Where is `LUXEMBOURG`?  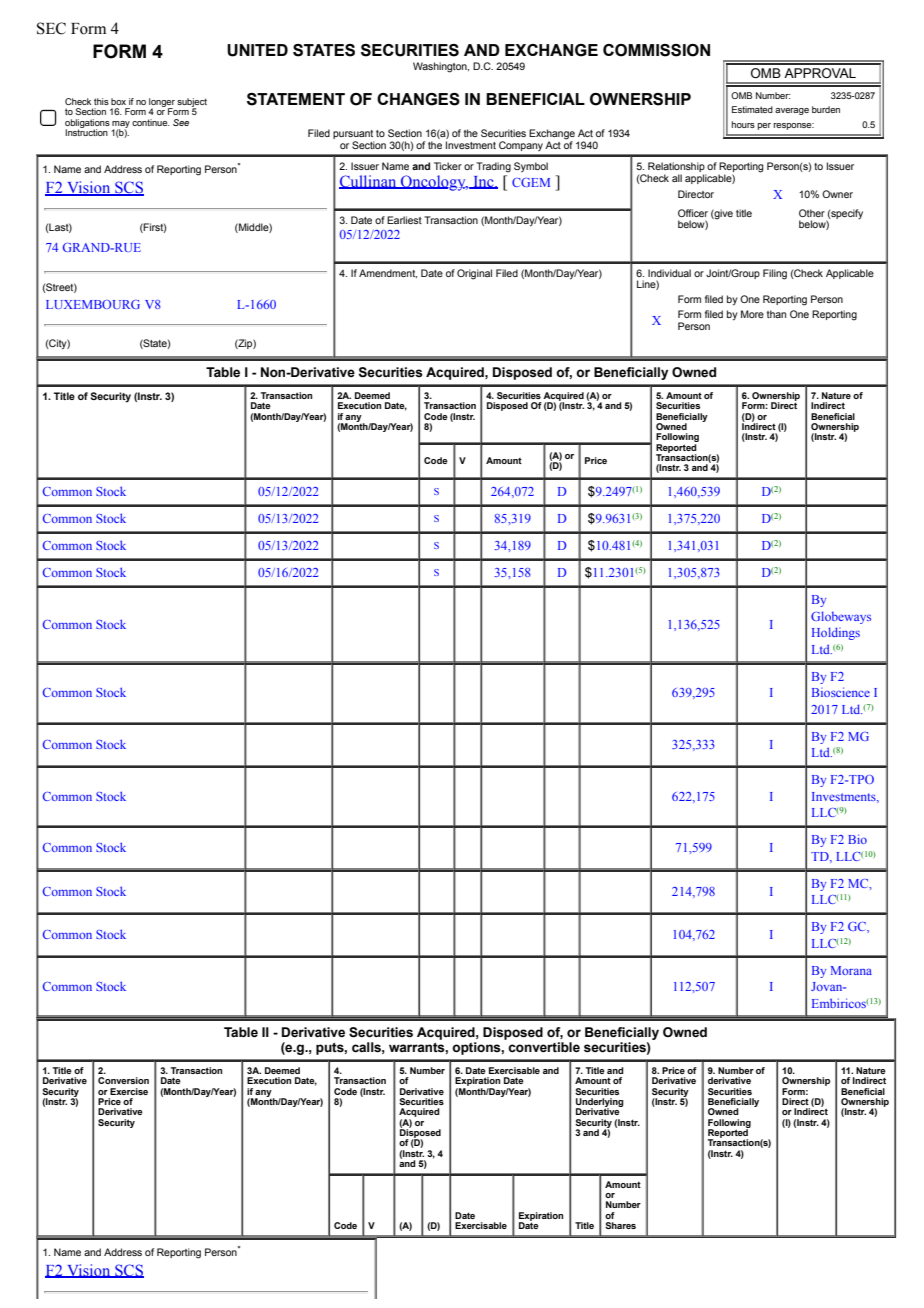 LUXEMBOURG is located at coordinates (93, 304).
